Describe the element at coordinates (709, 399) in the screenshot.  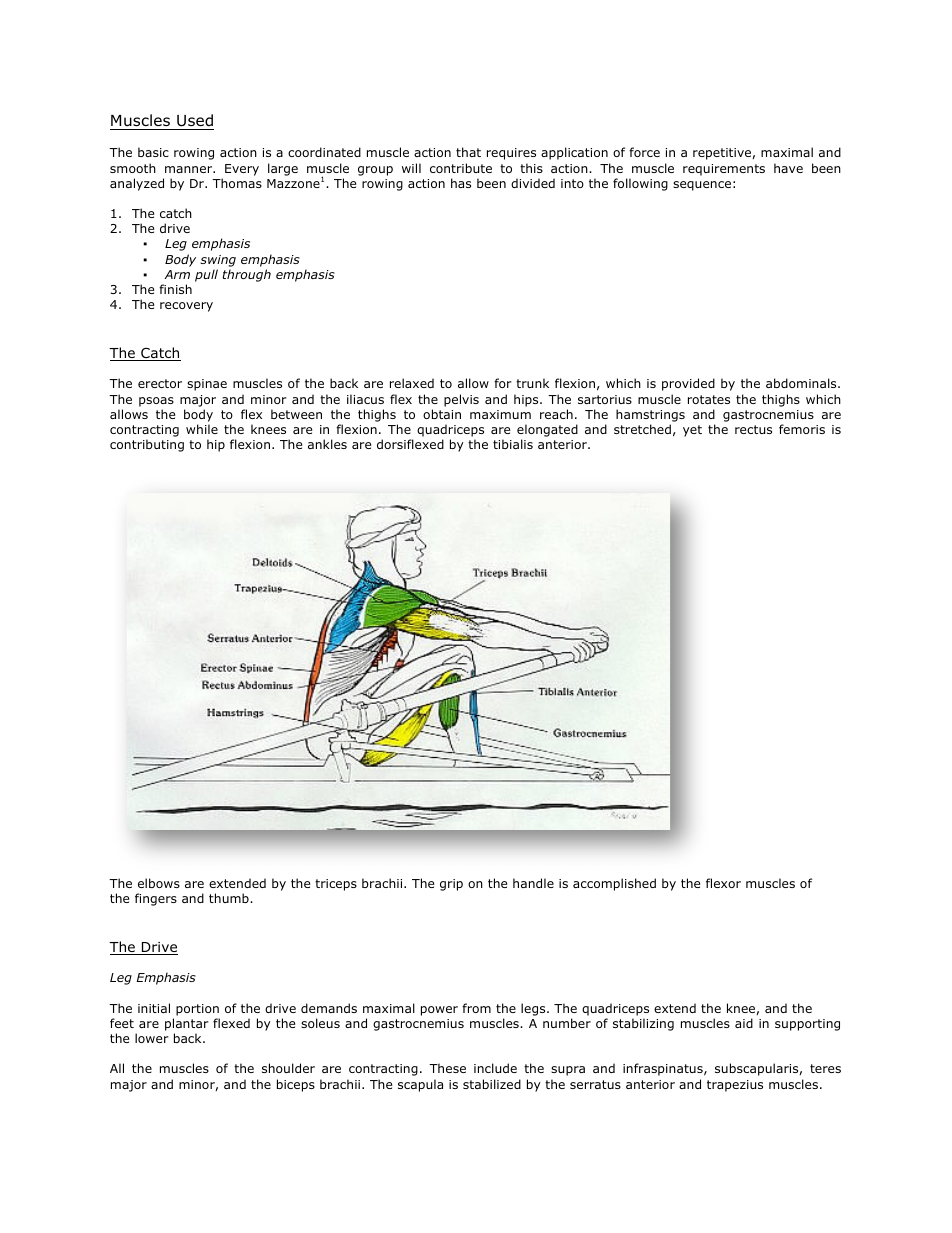
I see `rotates` at that location.
